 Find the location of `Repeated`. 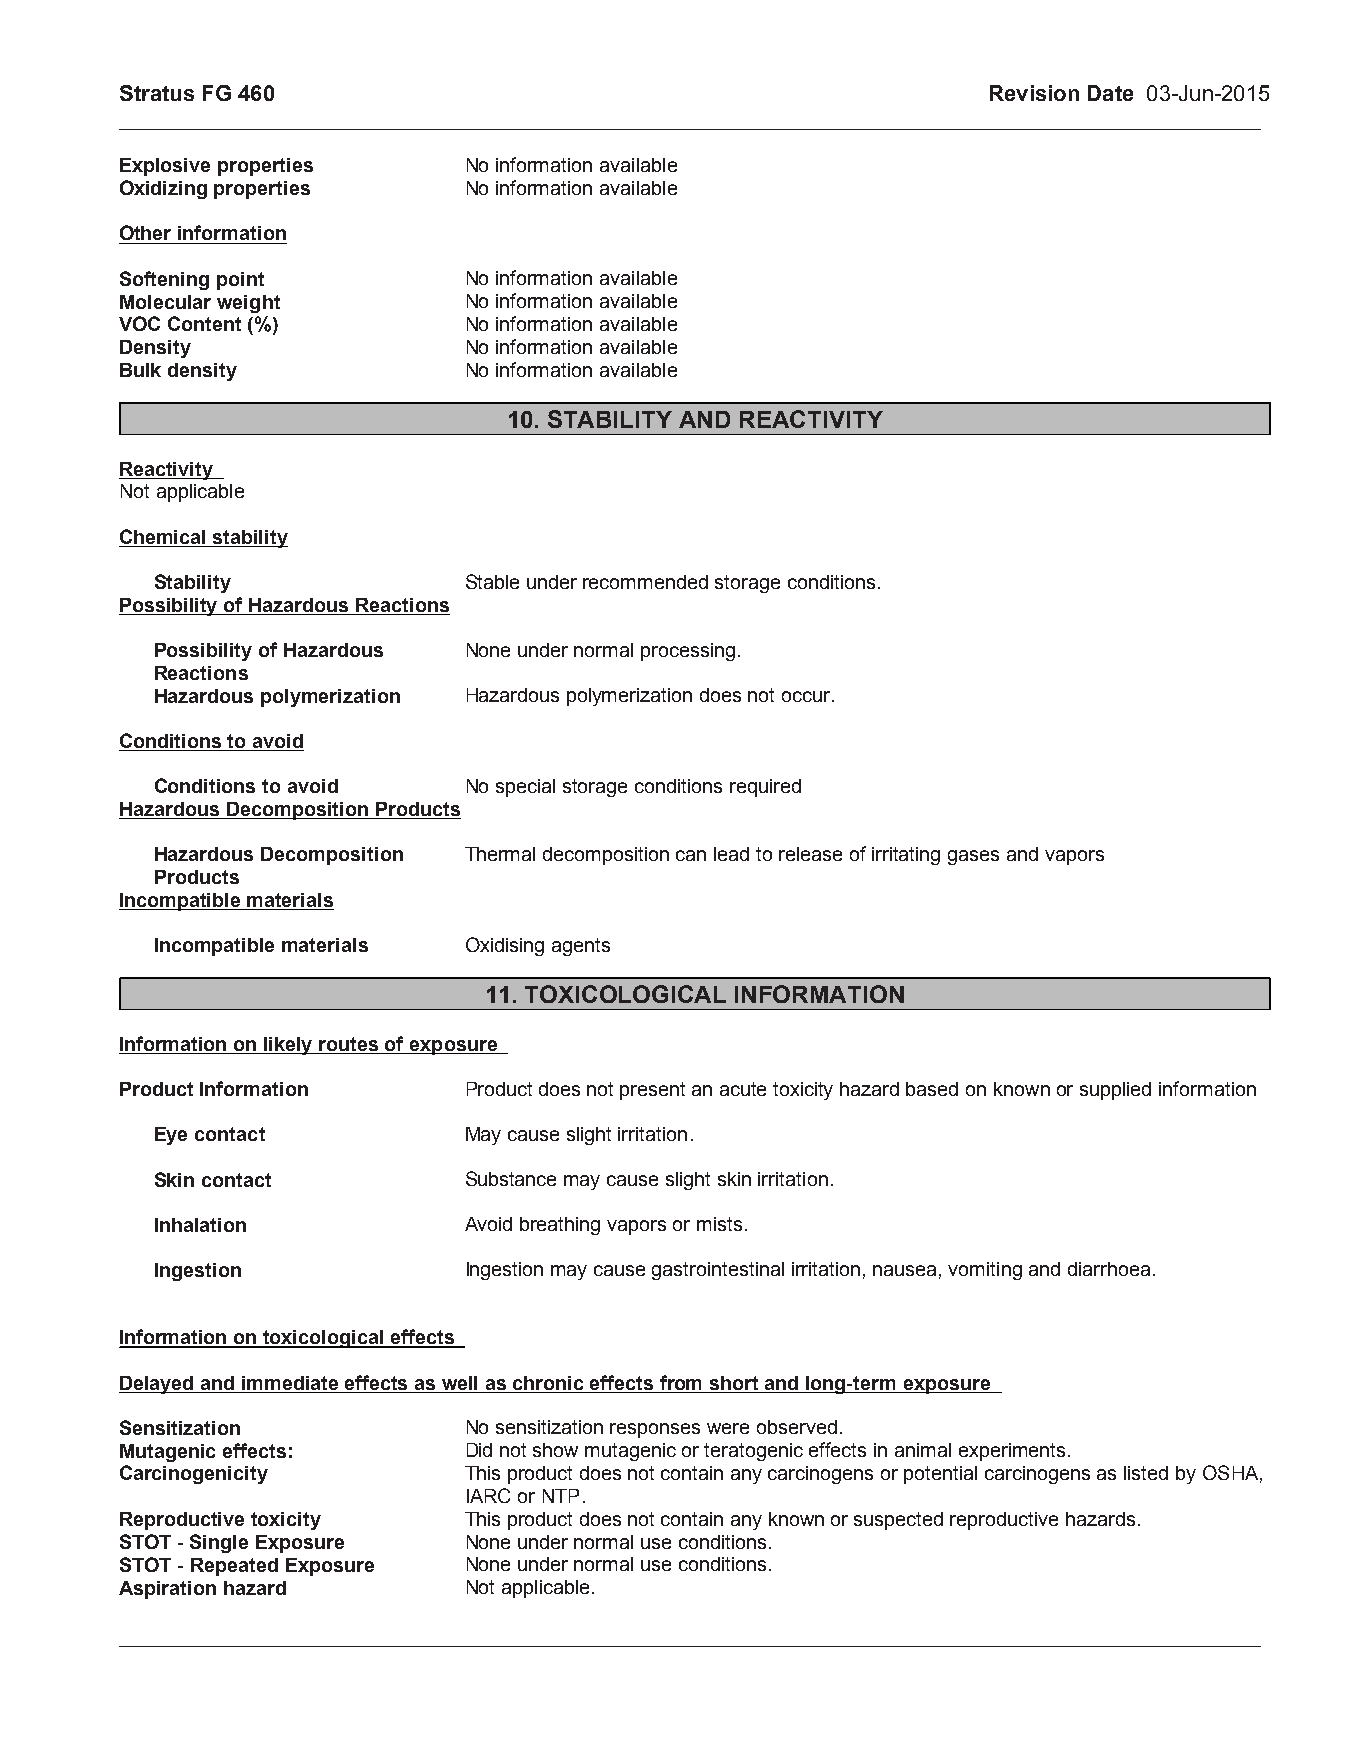

Repeated is located at coordinates (234, 1567).
